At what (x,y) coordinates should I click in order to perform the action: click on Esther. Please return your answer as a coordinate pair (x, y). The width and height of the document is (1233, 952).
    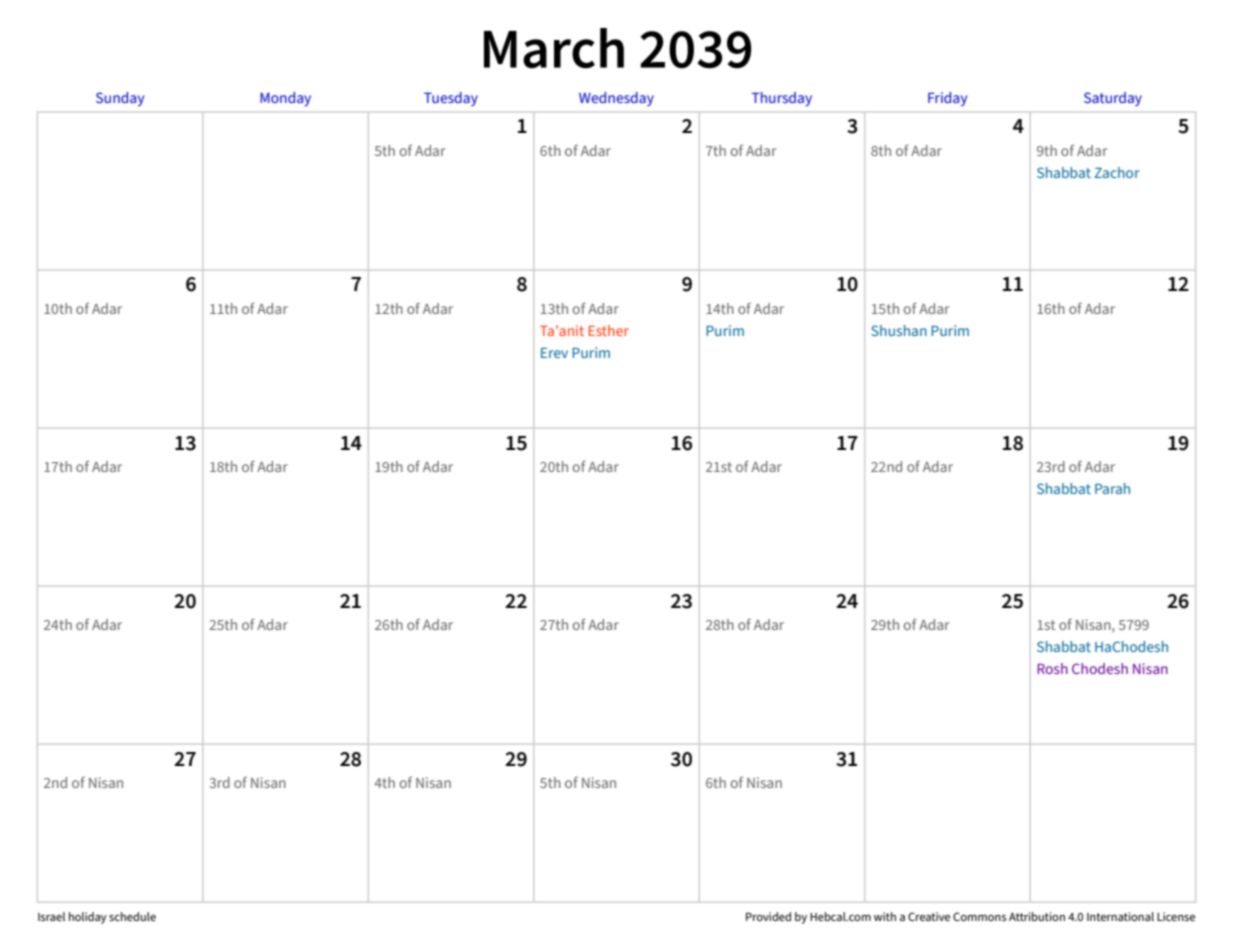
    Looking at the image, I should click on (608, 330).
